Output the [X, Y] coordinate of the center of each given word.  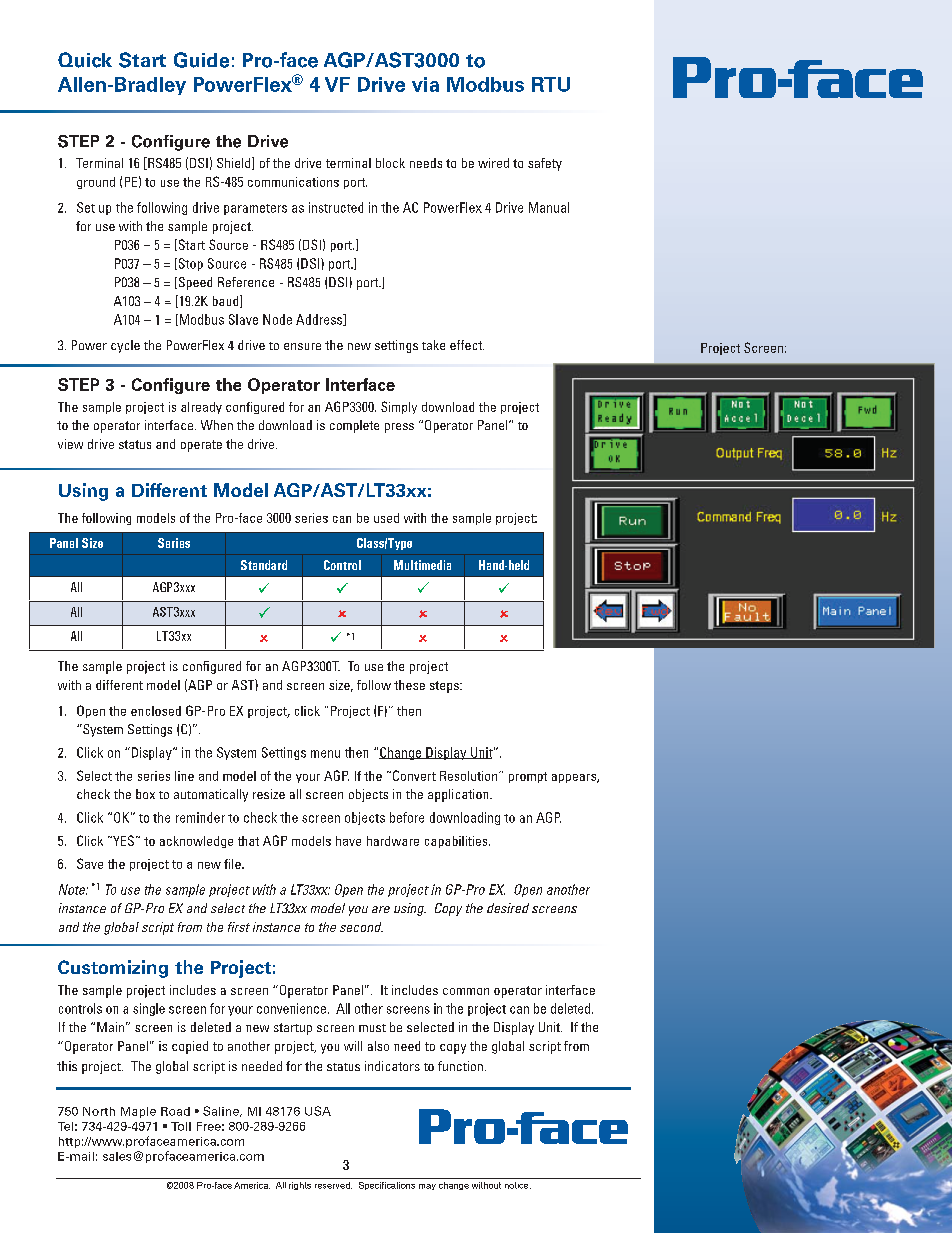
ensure [302, 346]
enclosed [156, 711]
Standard [264, 565]
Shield [235, 163]
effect [467, 345]
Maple [138, 1112]
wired [493, 163]
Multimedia [422, 565]
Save [90, 863]
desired [508, 908]
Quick [85, 60]
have [348, 841]
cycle [125, 346]
